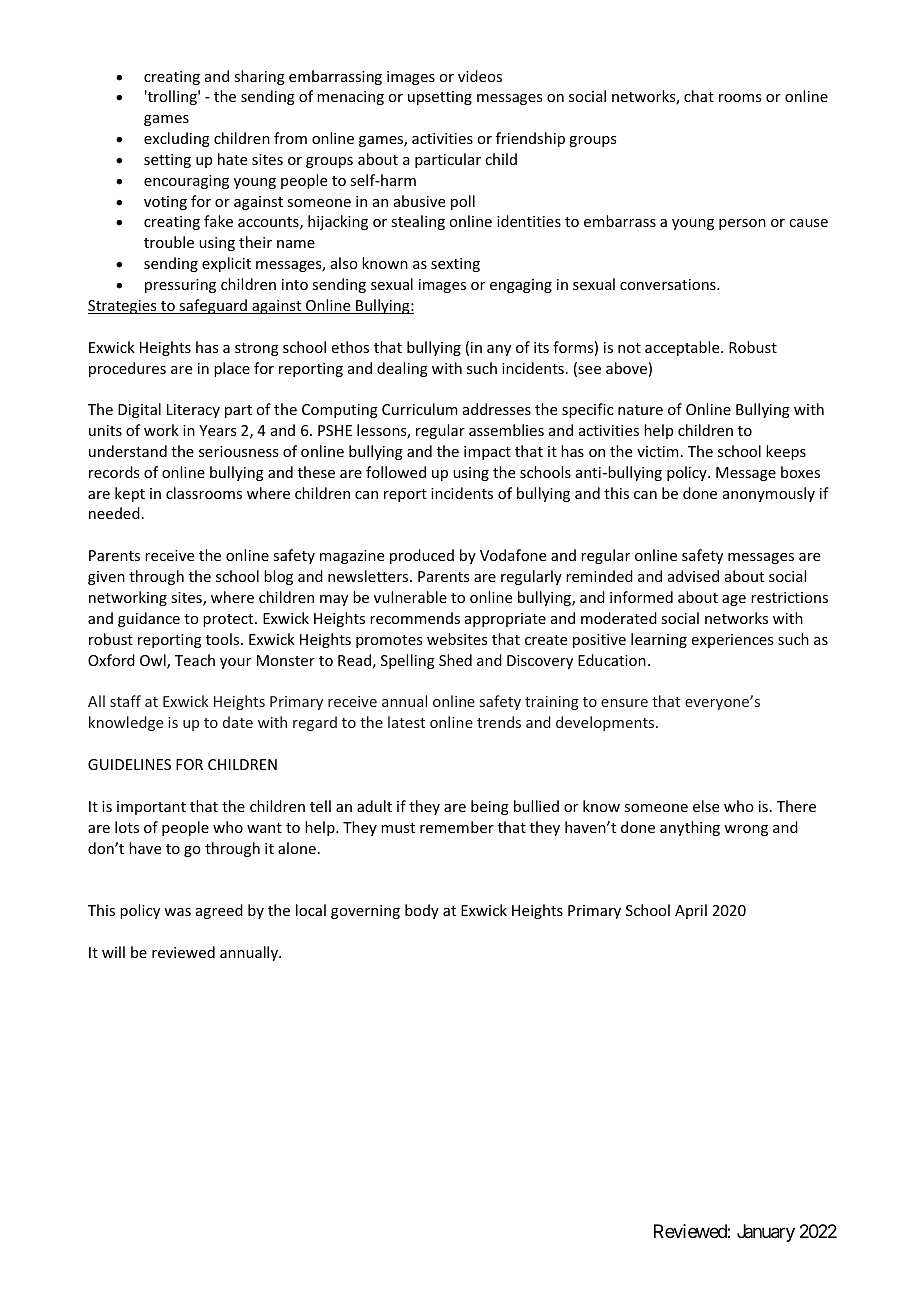 This document has height=1308, width=924. What do you see at coordinates (238, 451) in the document?
I see `seriousness` at bounding box center [238, 451].
